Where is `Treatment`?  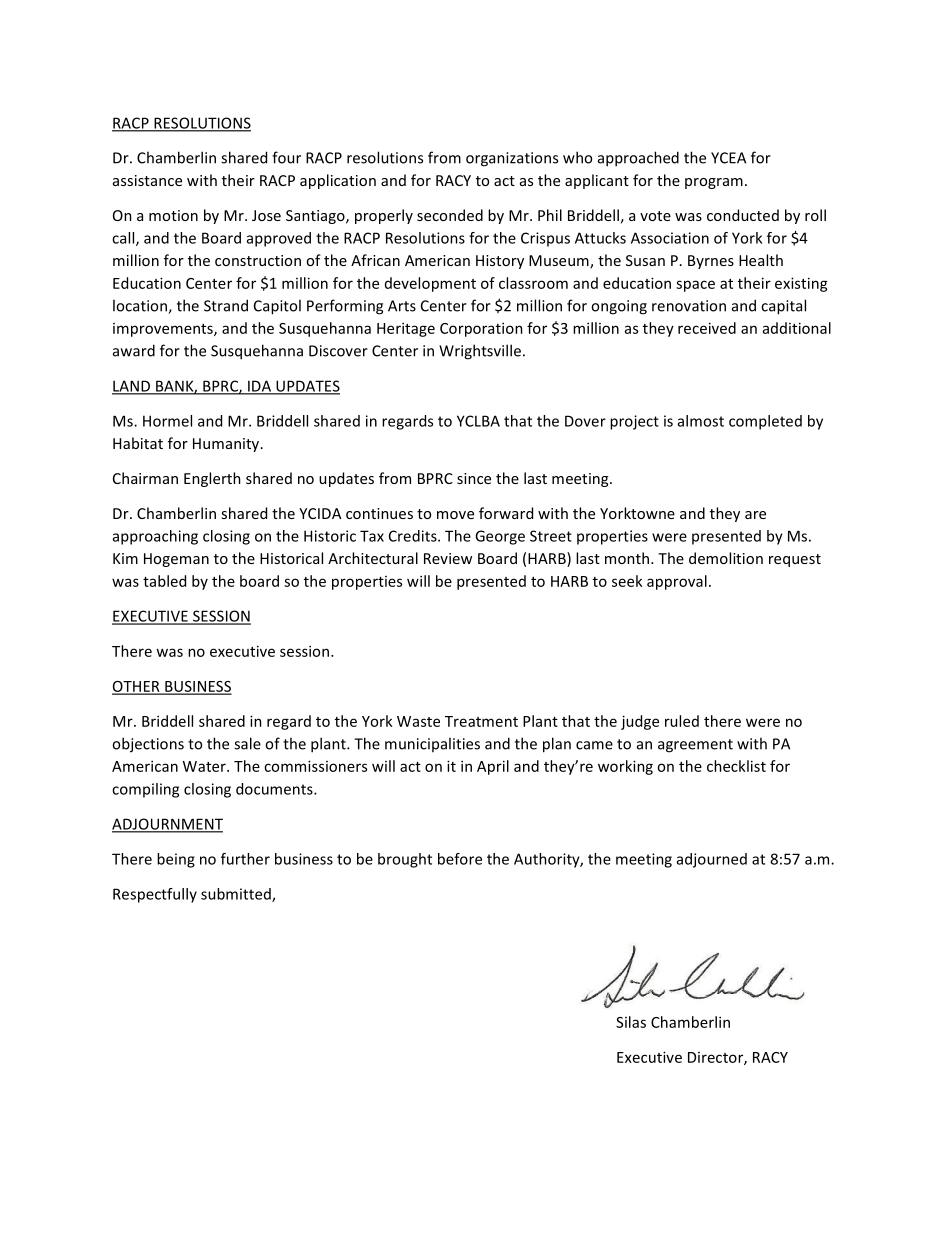 Treatment is located at coordinates (481, 721).
